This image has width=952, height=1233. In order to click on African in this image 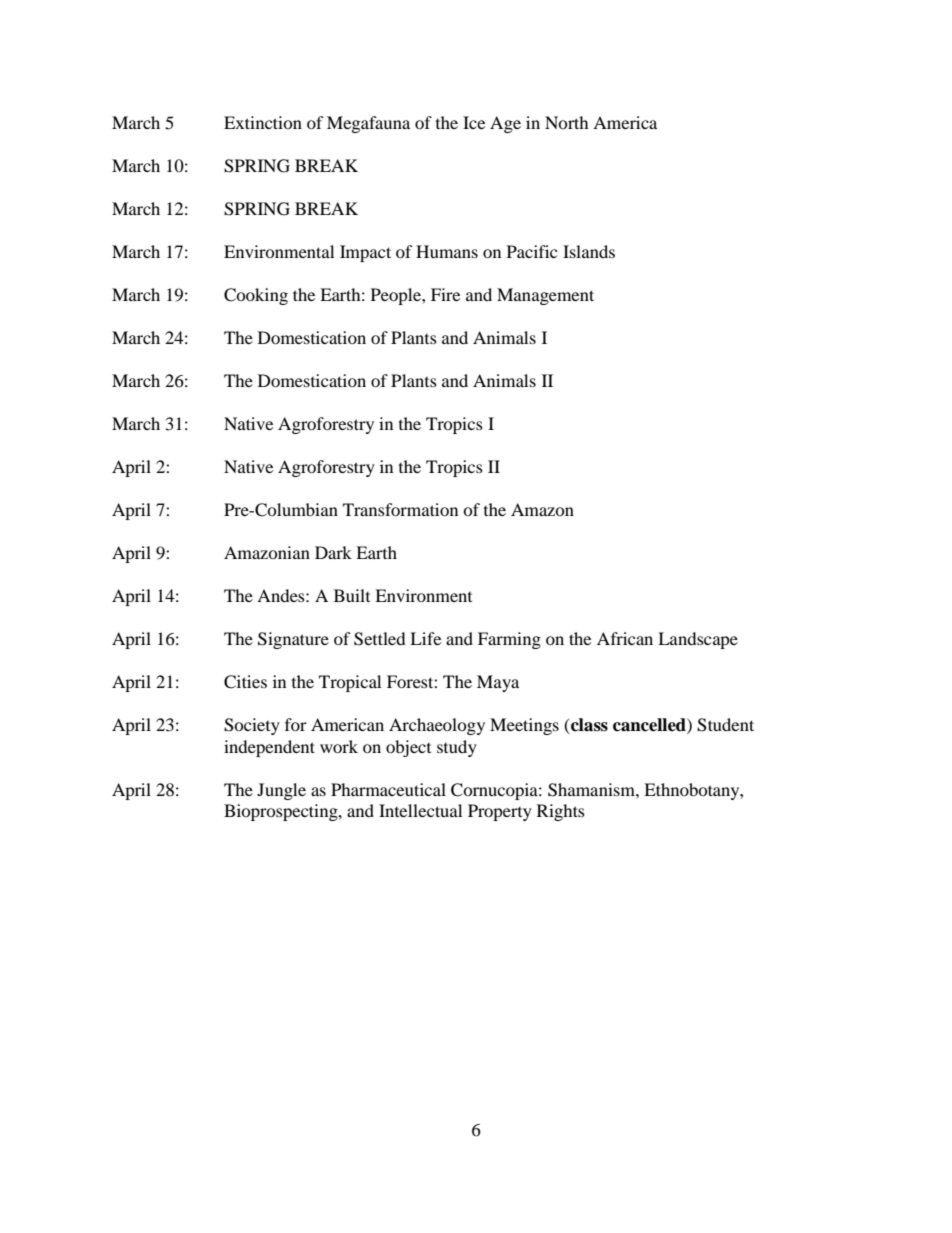, I will do `click(625, 638)`.
